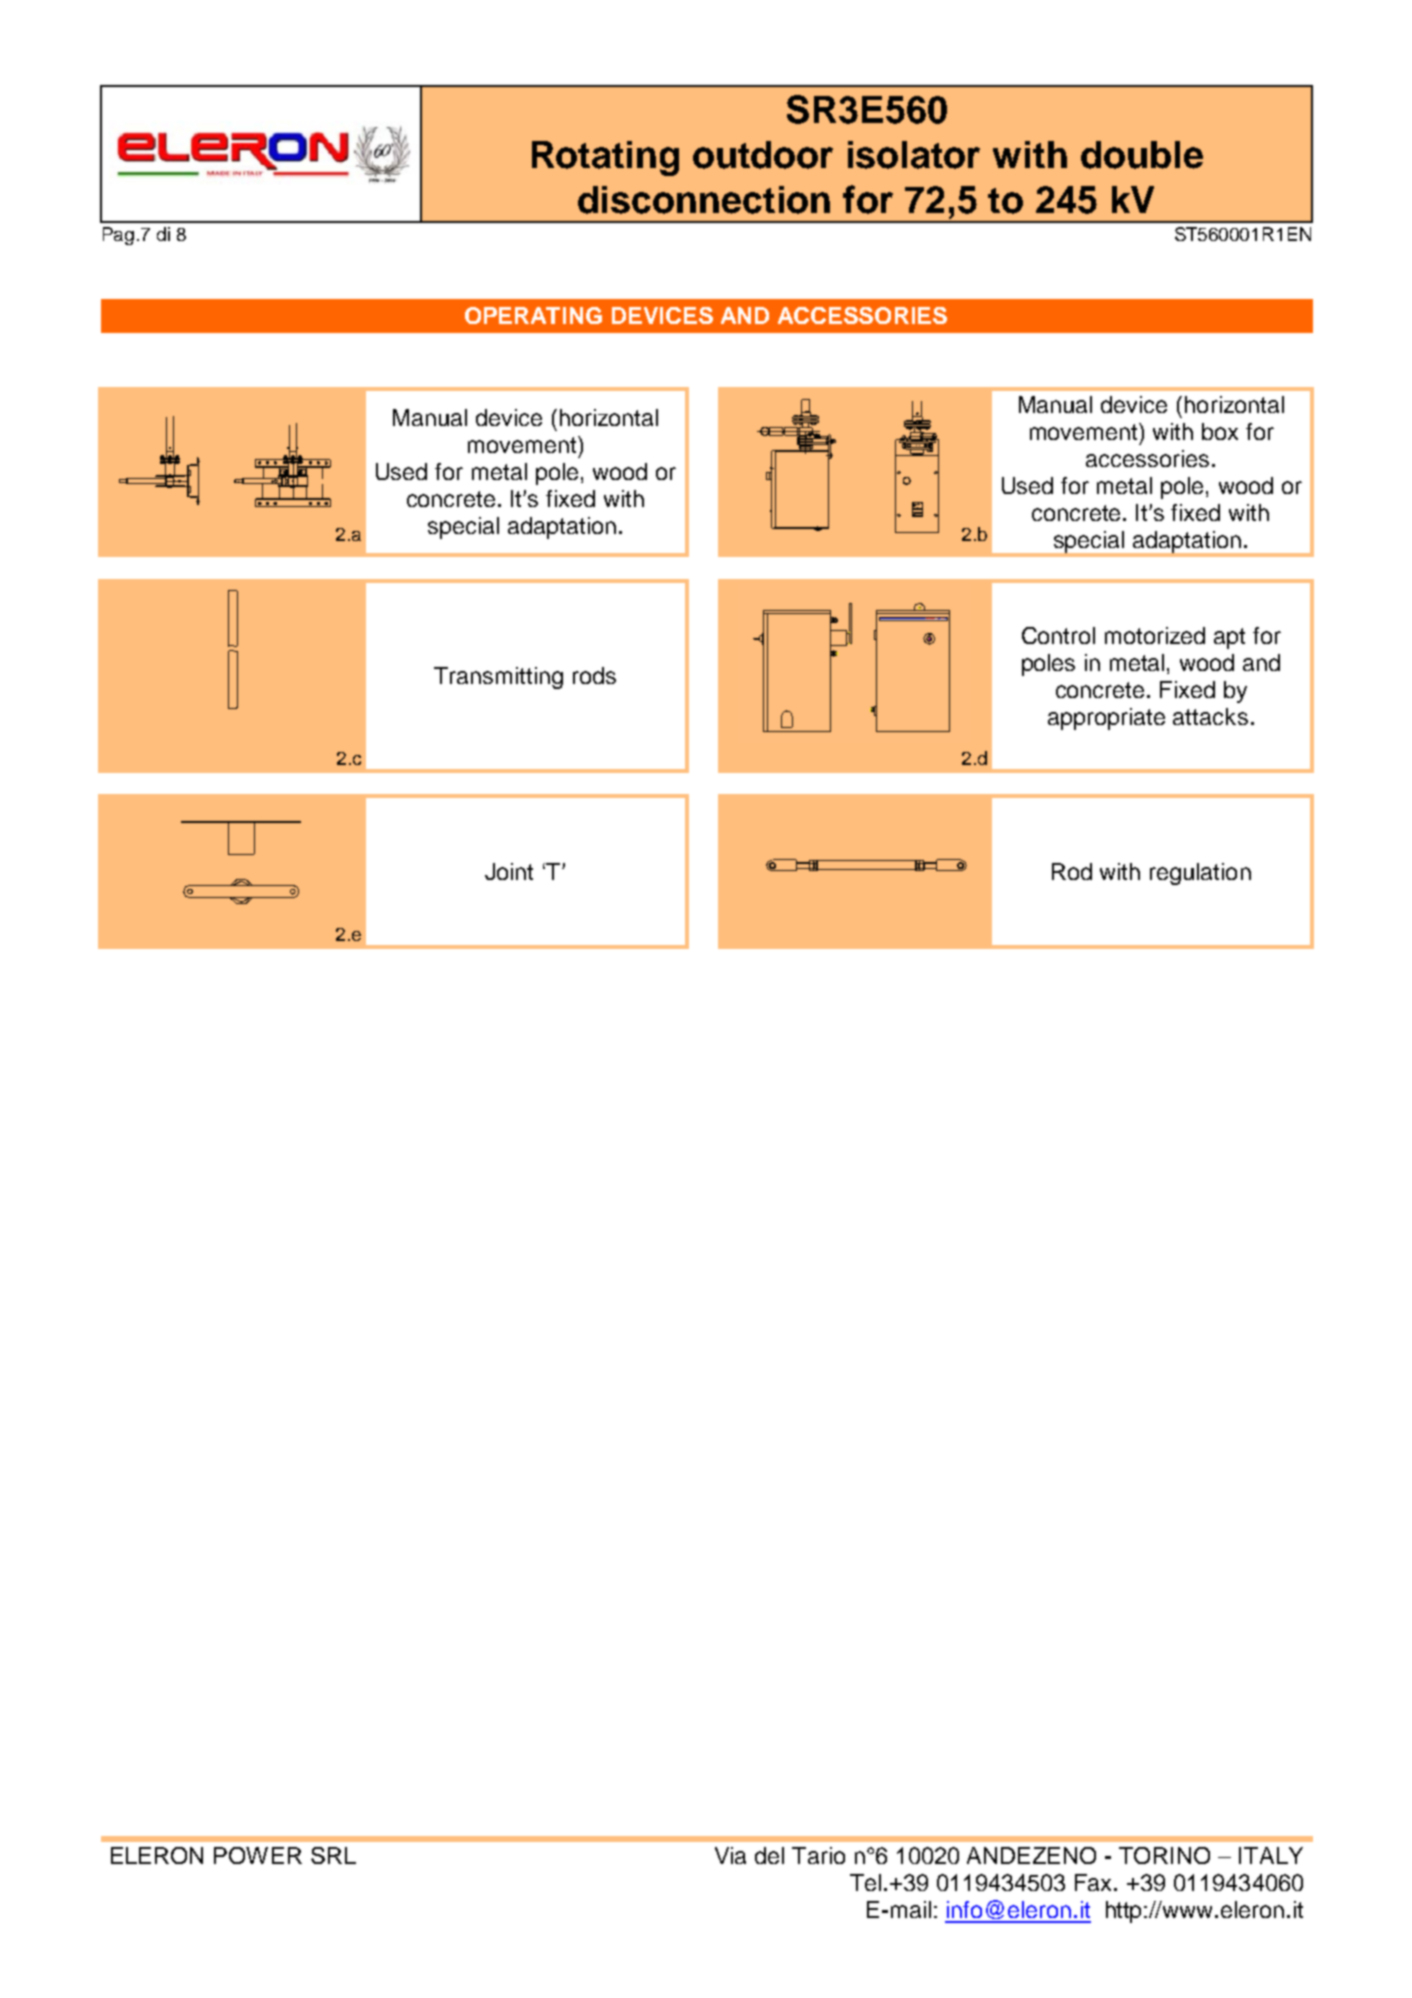 This page has height=1998, width=1412. Describe the element at coordinates (1142, 155) in the page. I see `double` at that location.
